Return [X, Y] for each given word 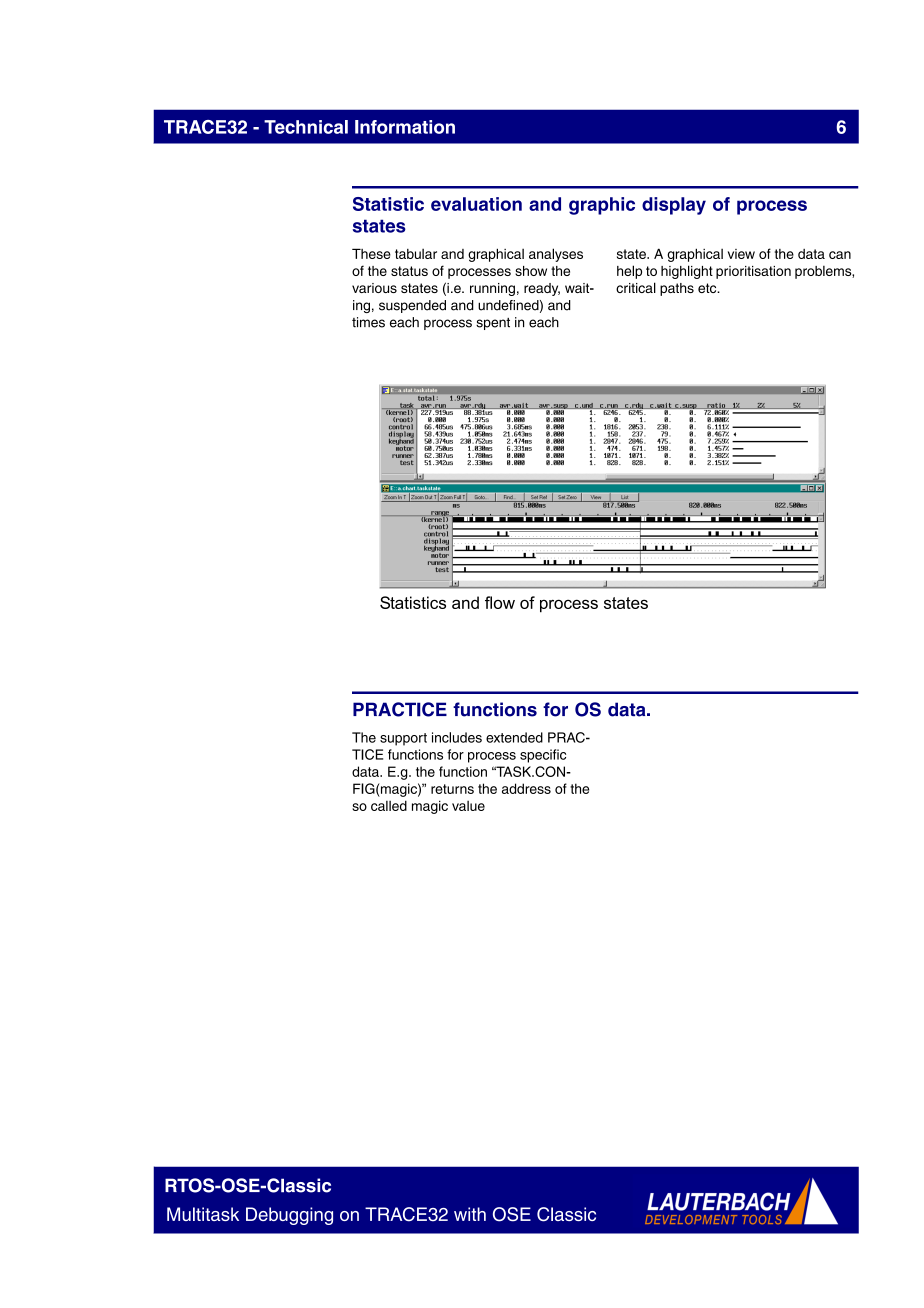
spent [493, 324]
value [468, 806]
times [368, 322]
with [470, 1214]
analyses [556, 255]
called [389, 805]
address [526, 788]
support [403, 739]
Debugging [289, 1216]
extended [514, 737]
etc [708, 288]
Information [405, 127]
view [741, 254]
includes [457, 737]
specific [543, 756]
